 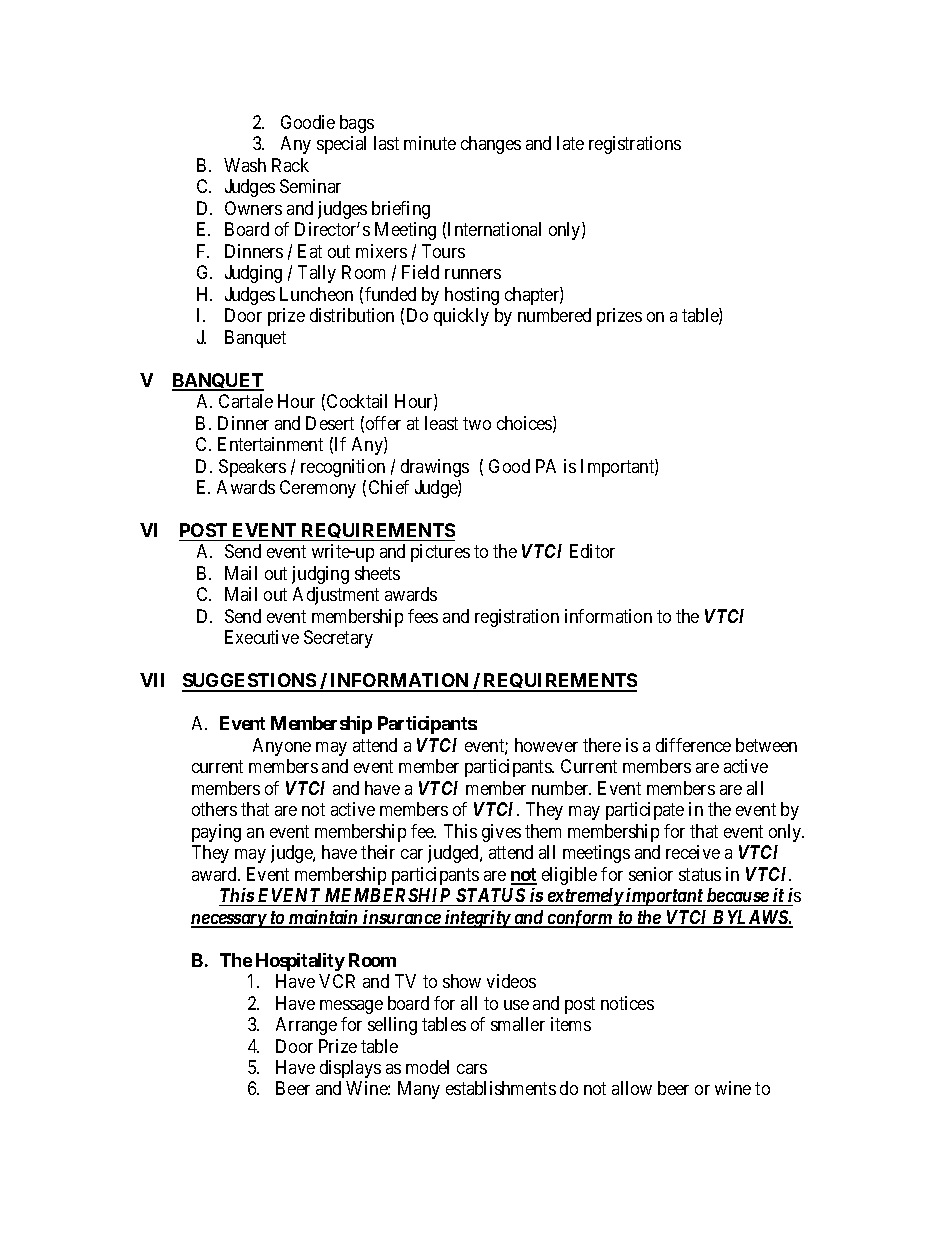 What do you see at coordinates (330, 423) in the screenshot?
I see `Desert` at bounding box center [330, 423].
